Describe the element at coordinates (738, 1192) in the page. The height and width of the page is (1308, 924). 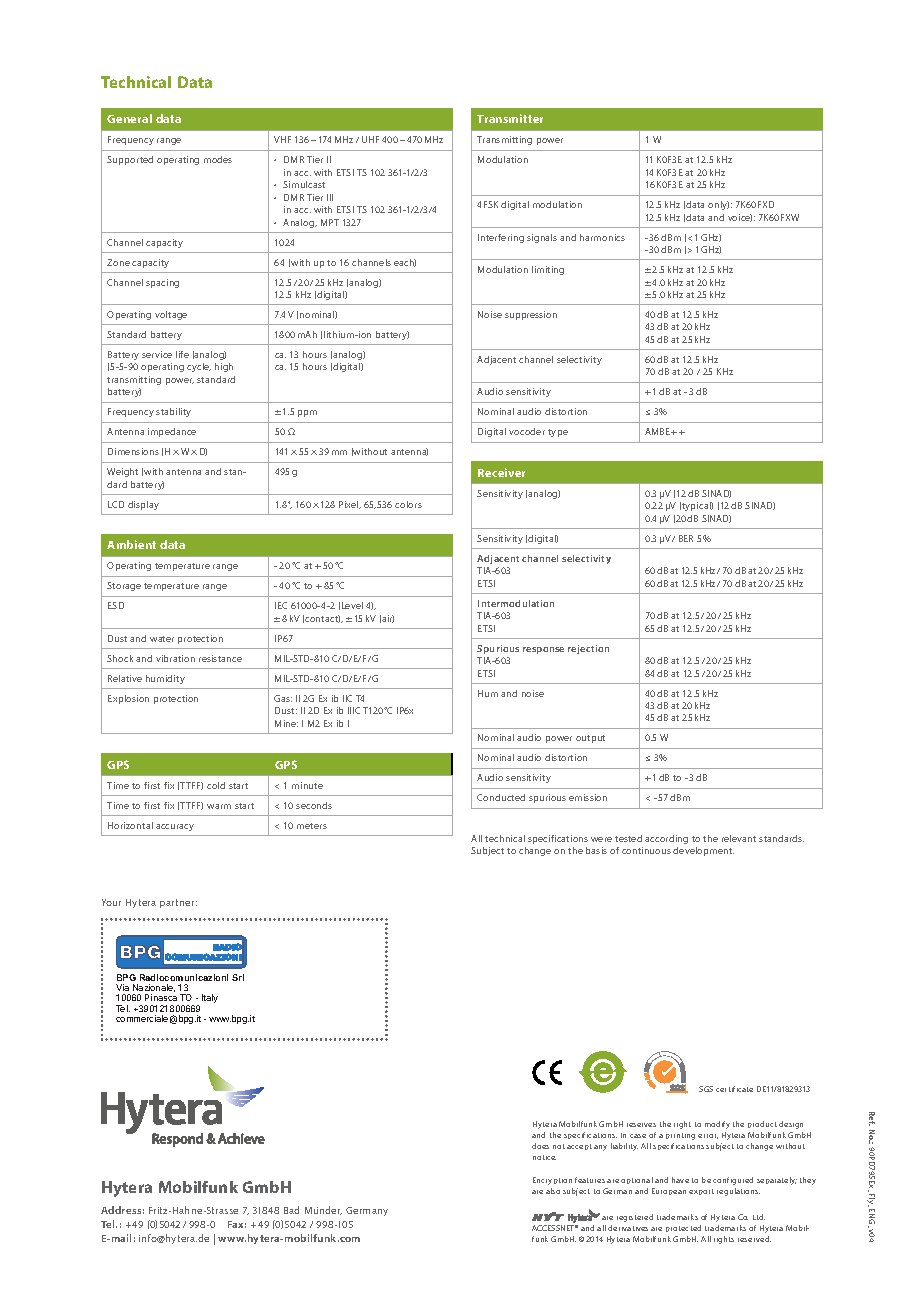
I see `regulations` at that location.
